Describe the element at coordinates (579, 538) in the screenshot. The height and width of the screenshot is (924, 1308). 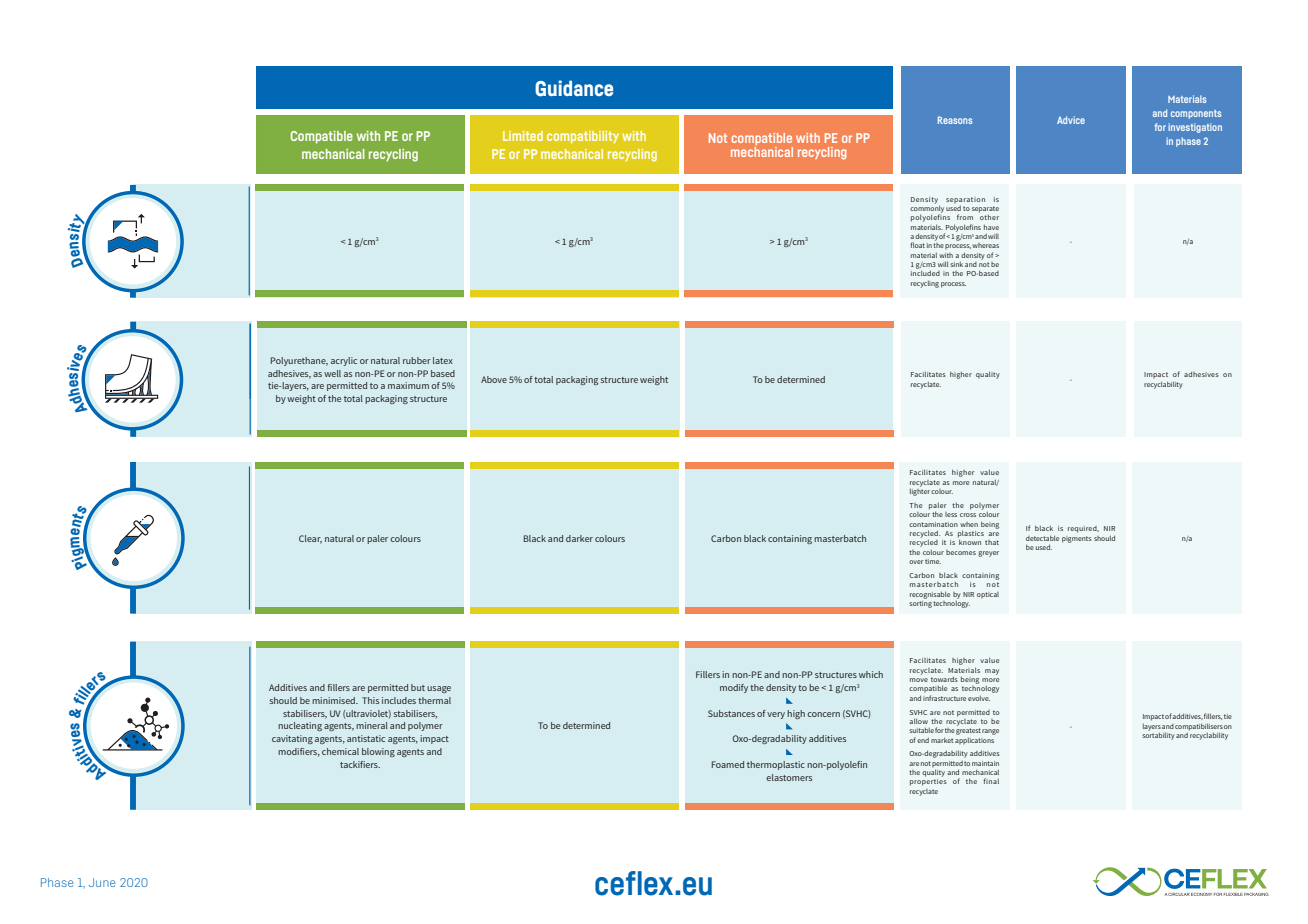
I see `darker` at that location.
